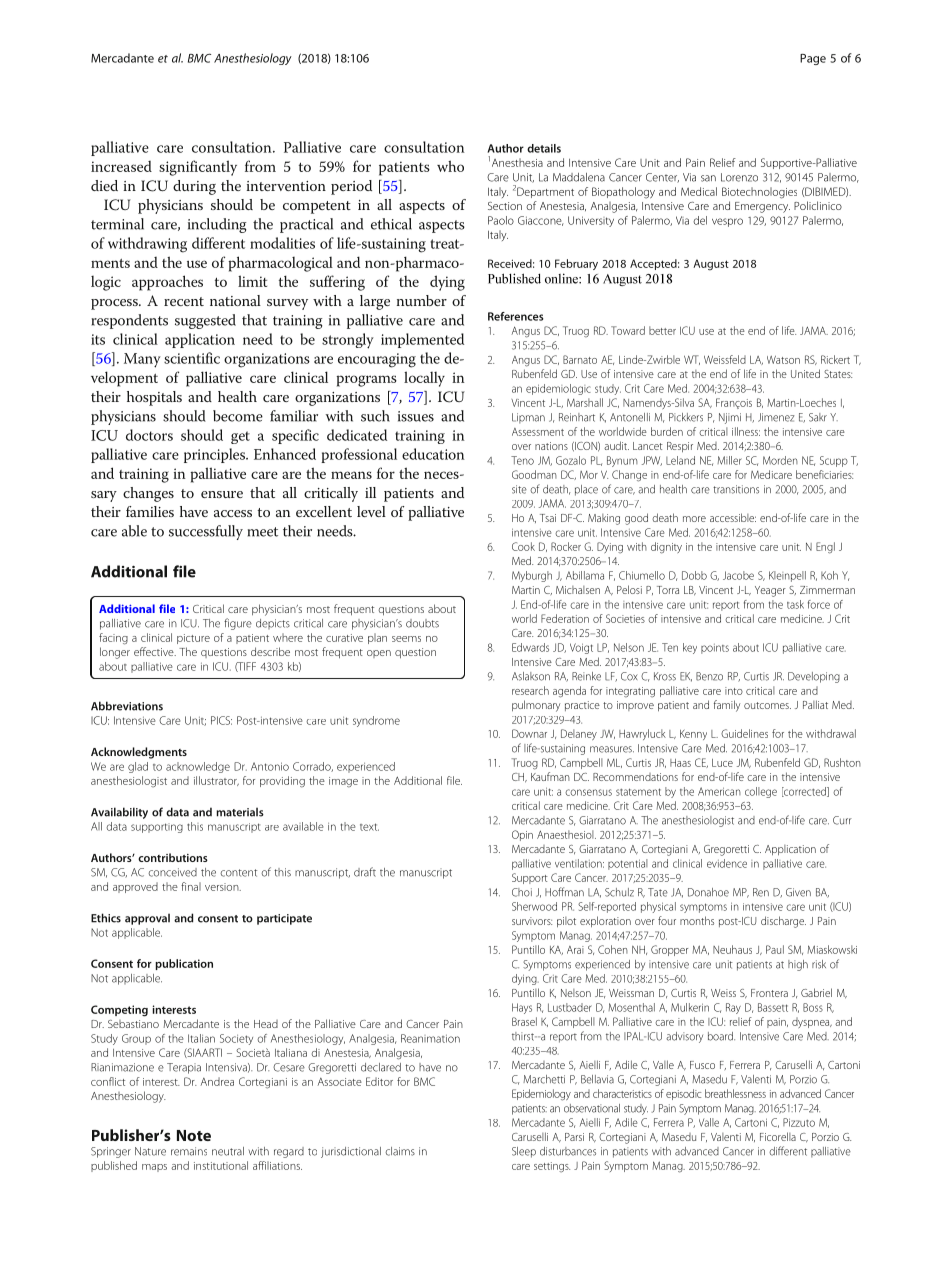 This document has width=952, height=1265. What do you see at coordinates (198, 168) in the document?
I see `significantly` at bounding box center [198, 168].
